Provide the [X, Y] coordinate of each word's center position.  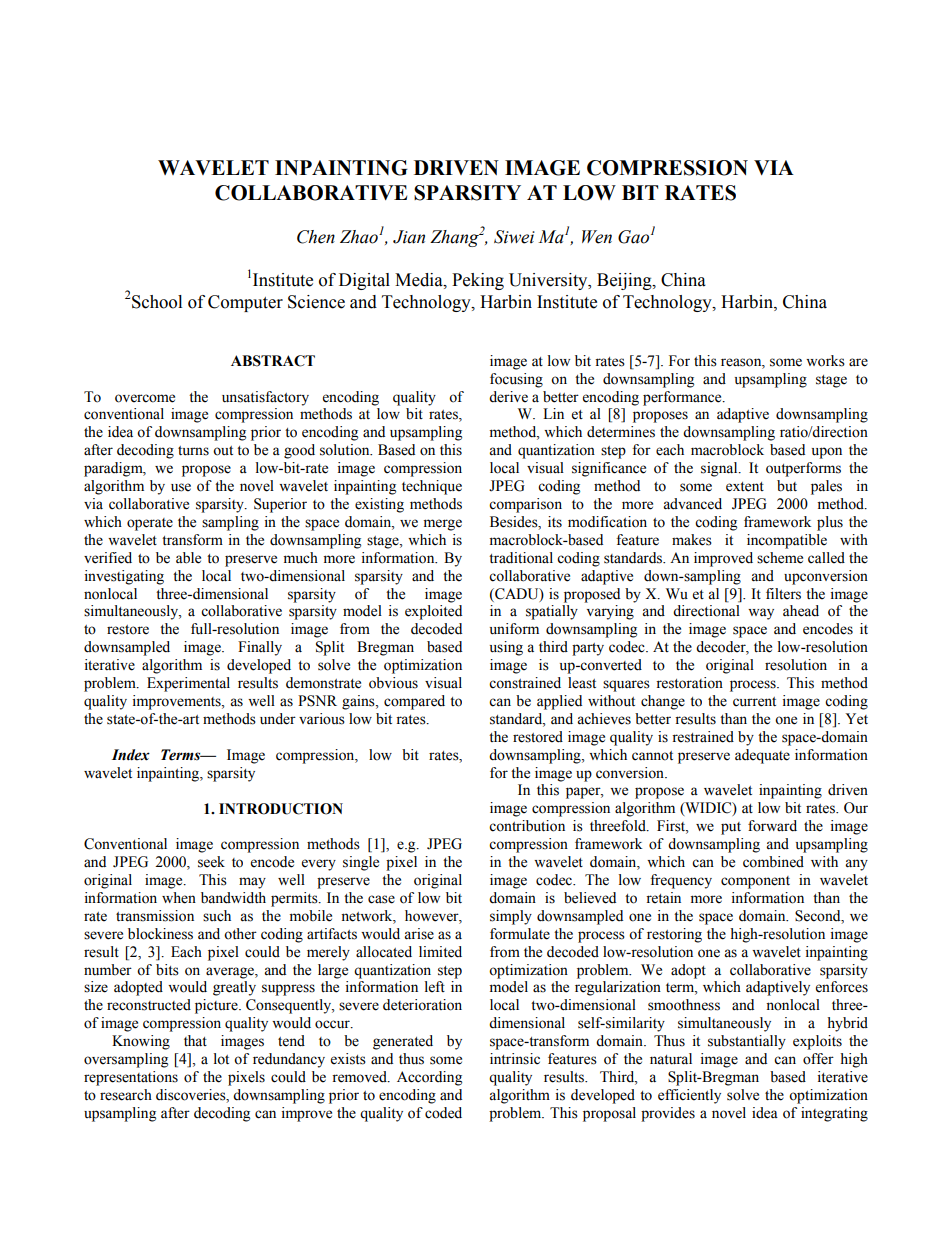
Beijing [625, 281]
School [157, 302]
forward [772, 826]
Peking [478, 281]
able [188, 558]
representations [131, 1078]
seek [211, 862]
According [429, 1078]
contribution [527, 826]
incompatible [787, 541]
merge [443, 525]
